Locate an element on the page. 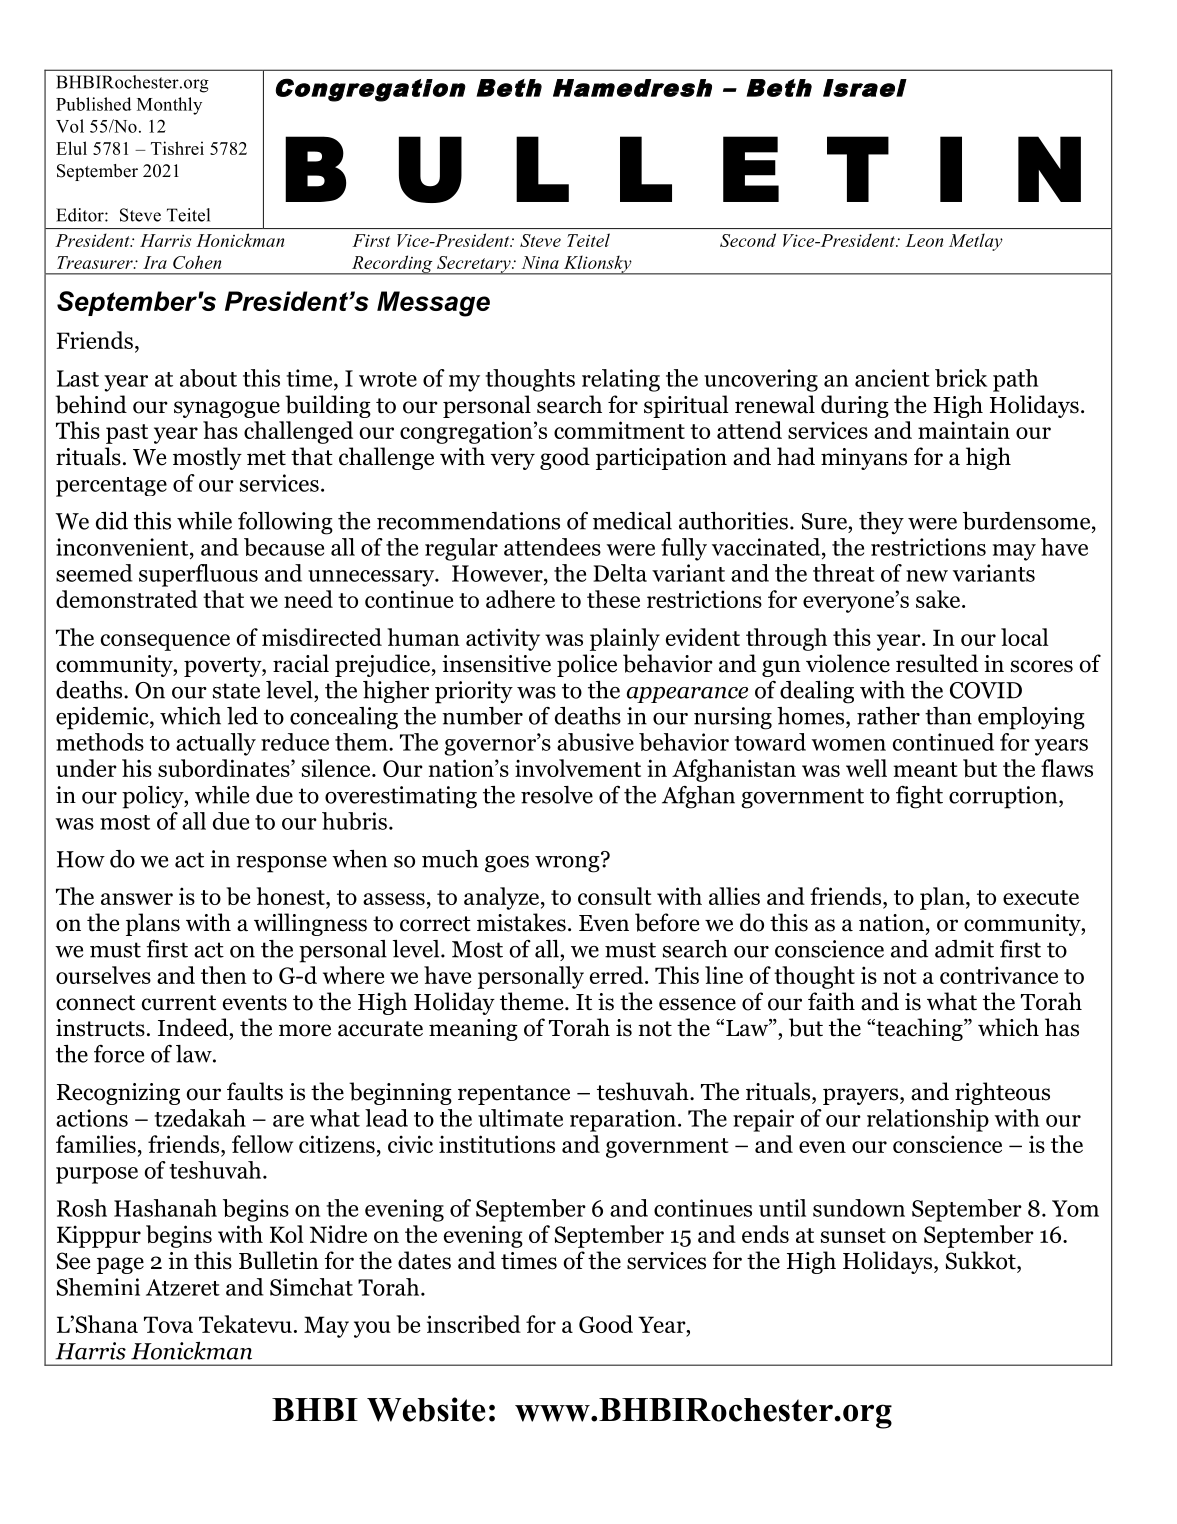 Image resolution: width=1177 pixels, height=1524 pixels. Delta is located at coordinates (620, 573).
